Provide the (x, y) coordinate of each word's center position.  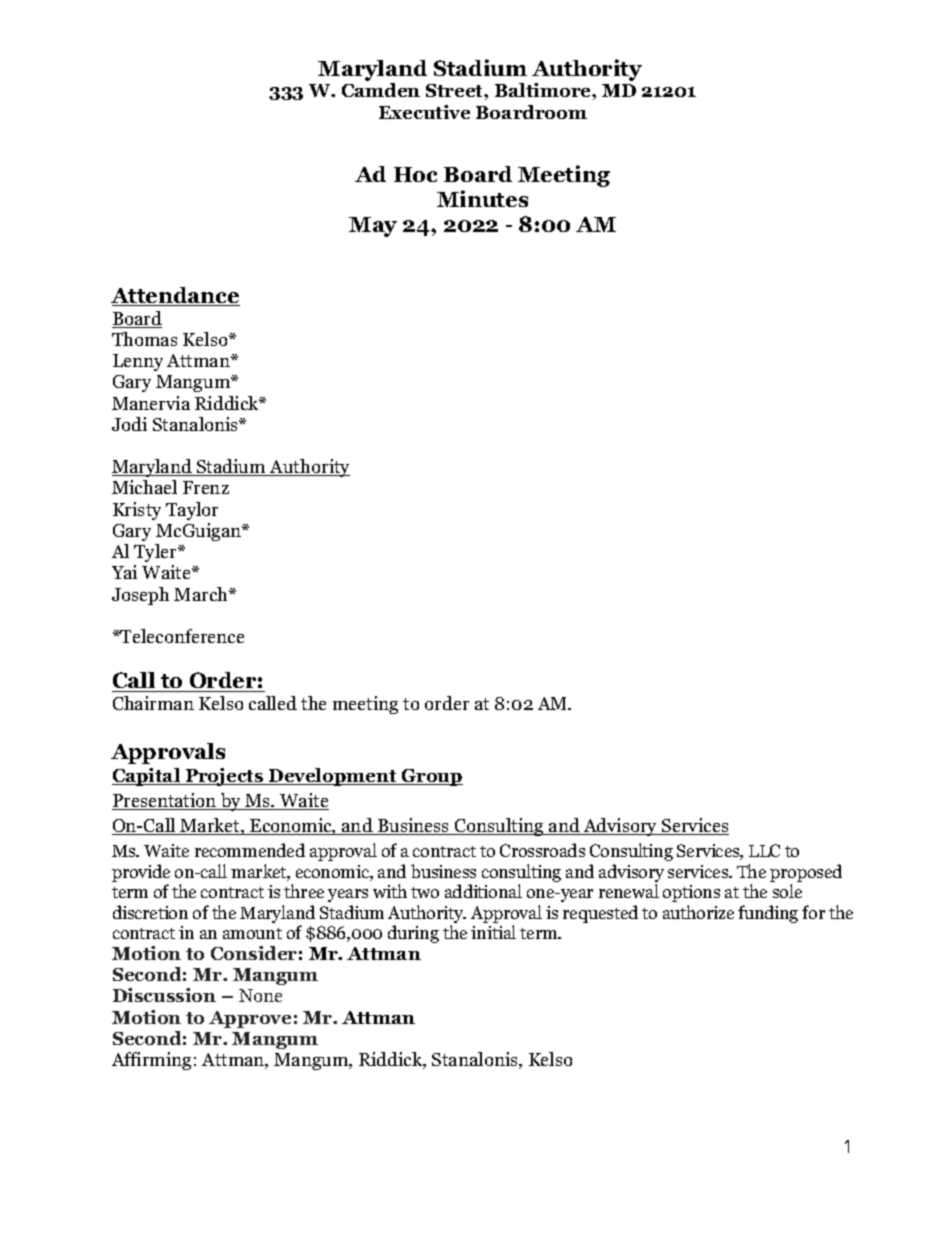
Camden (381, 90)
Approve (250, 1019)
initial (493, 932)
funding (768, 914)
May (373, 227)
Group (431, 777)
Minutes (482, 198)
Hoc (415, 174)
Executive (424, 112)
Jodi (129, 424)
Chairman (153, 703)
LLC (764, 850)
